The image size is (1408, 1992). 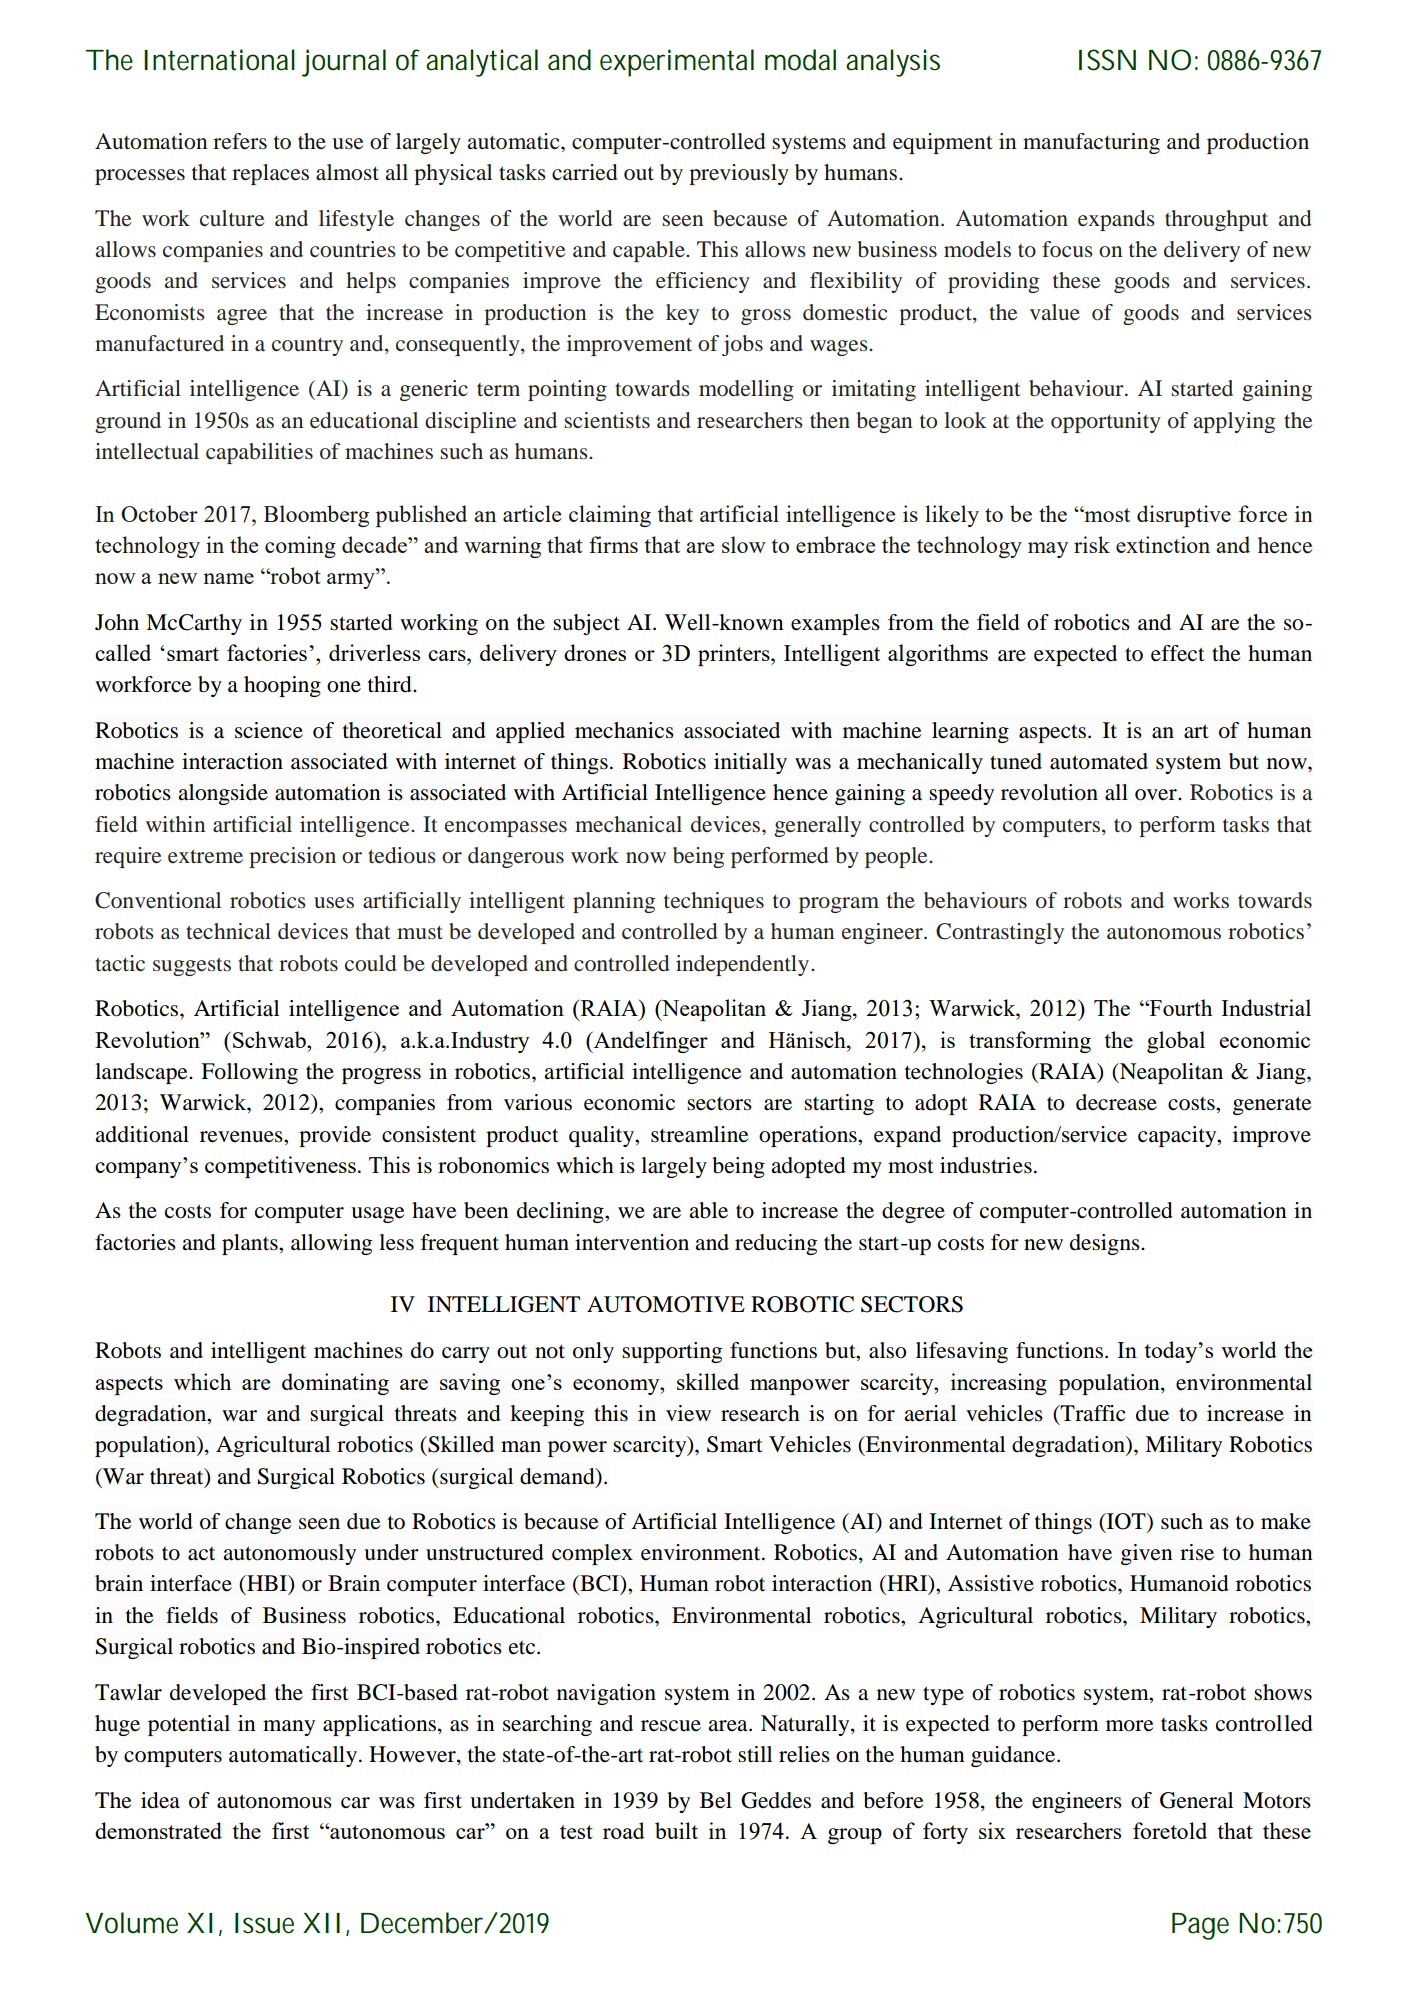 What do you see at coordinates (264, 1923) in the screenshot?
I see `Issue` at bounding box center [264, 1923].
